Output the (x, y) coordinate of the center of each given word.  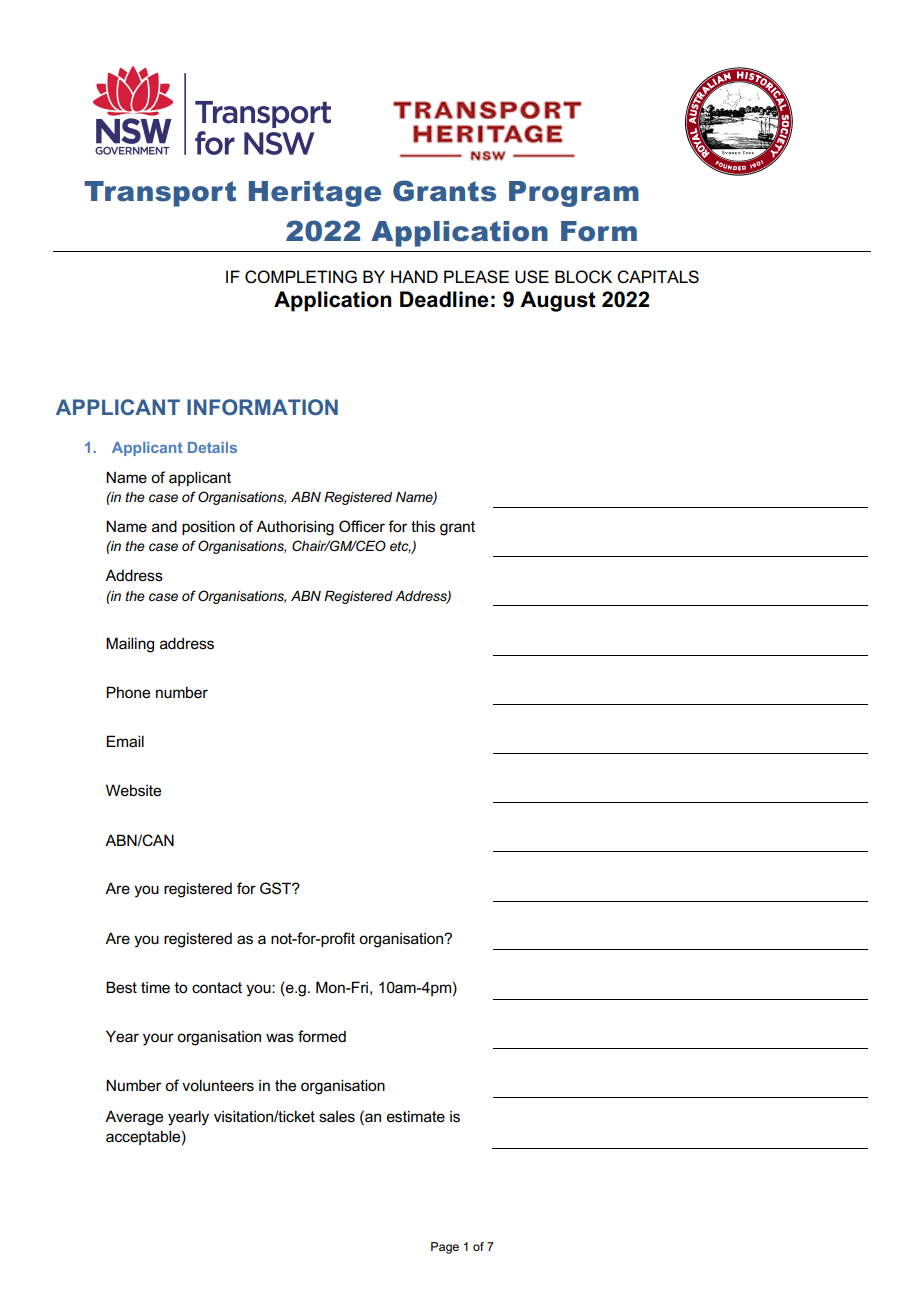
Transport (160, 194)
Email (125, 741)
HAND (414, 276)
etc (400, 547)
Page (445, 1248)
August (558, 301)
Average (134, 1118)
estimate (416, 1116)
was (280, 1037)
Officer (362, 526)
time (155, 987)
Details (212, 447)
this (423, 526)
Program (574, 194)
